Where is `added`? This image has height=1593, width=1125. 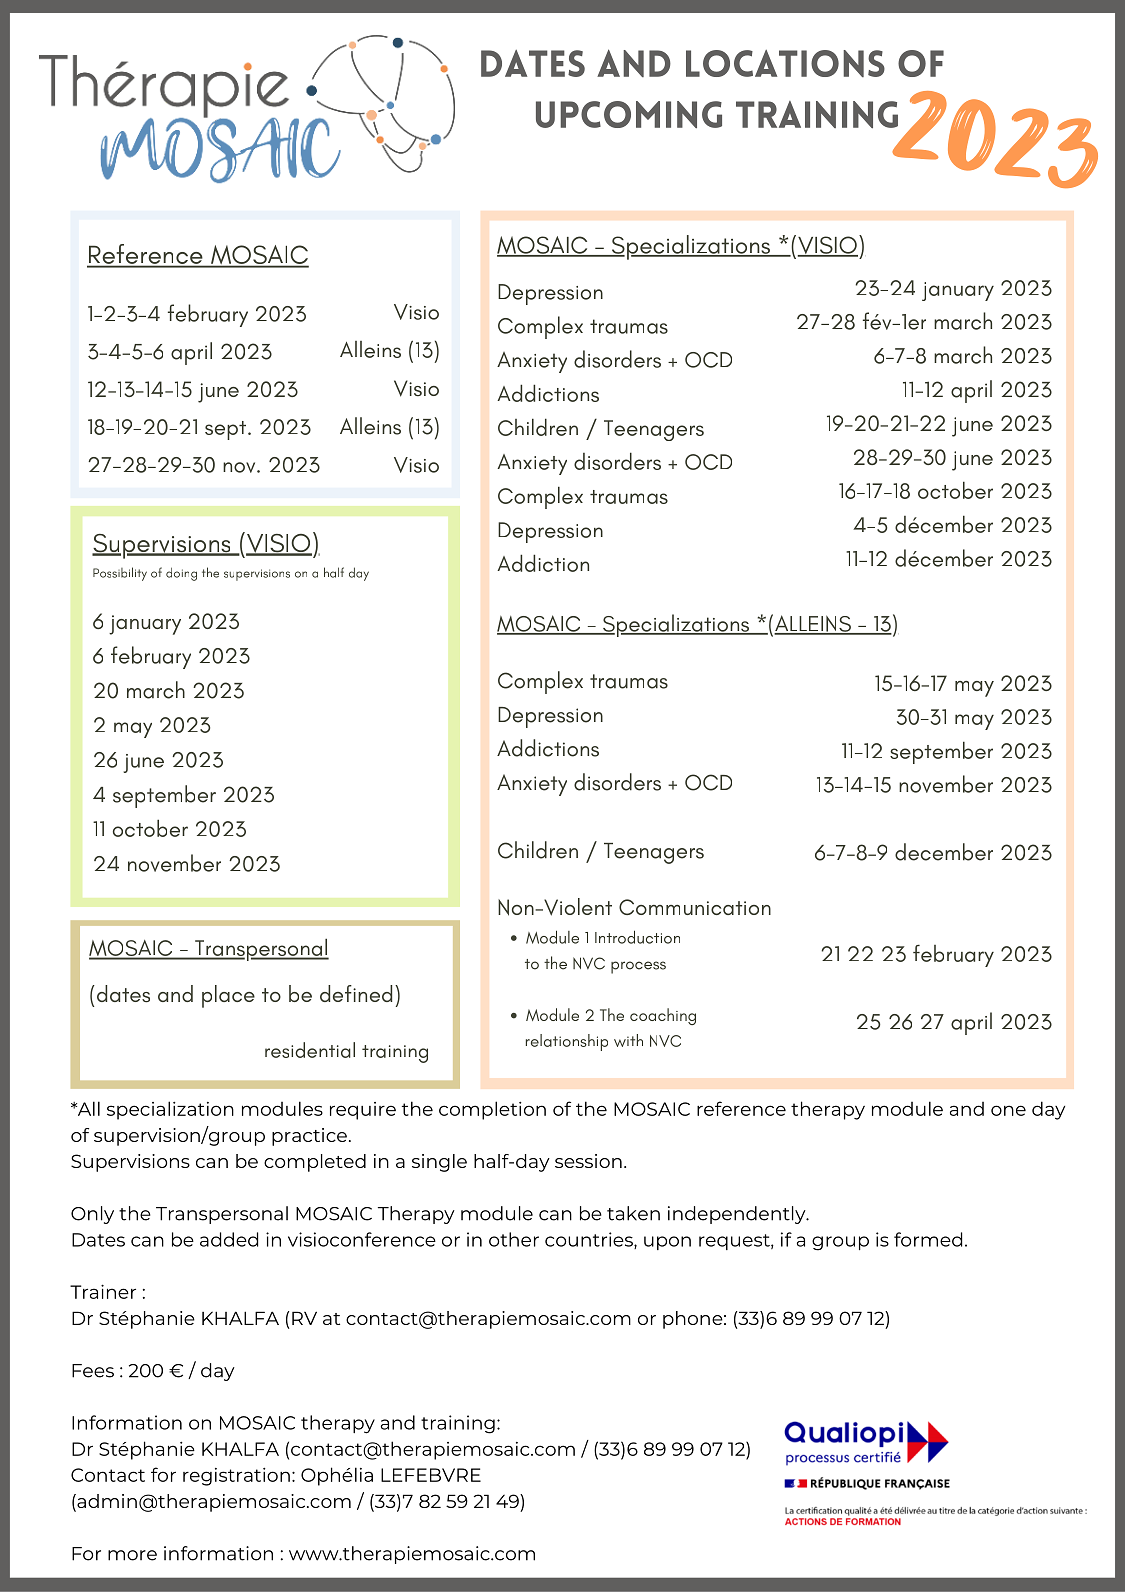 added is located at coordinates (229, 1239).
